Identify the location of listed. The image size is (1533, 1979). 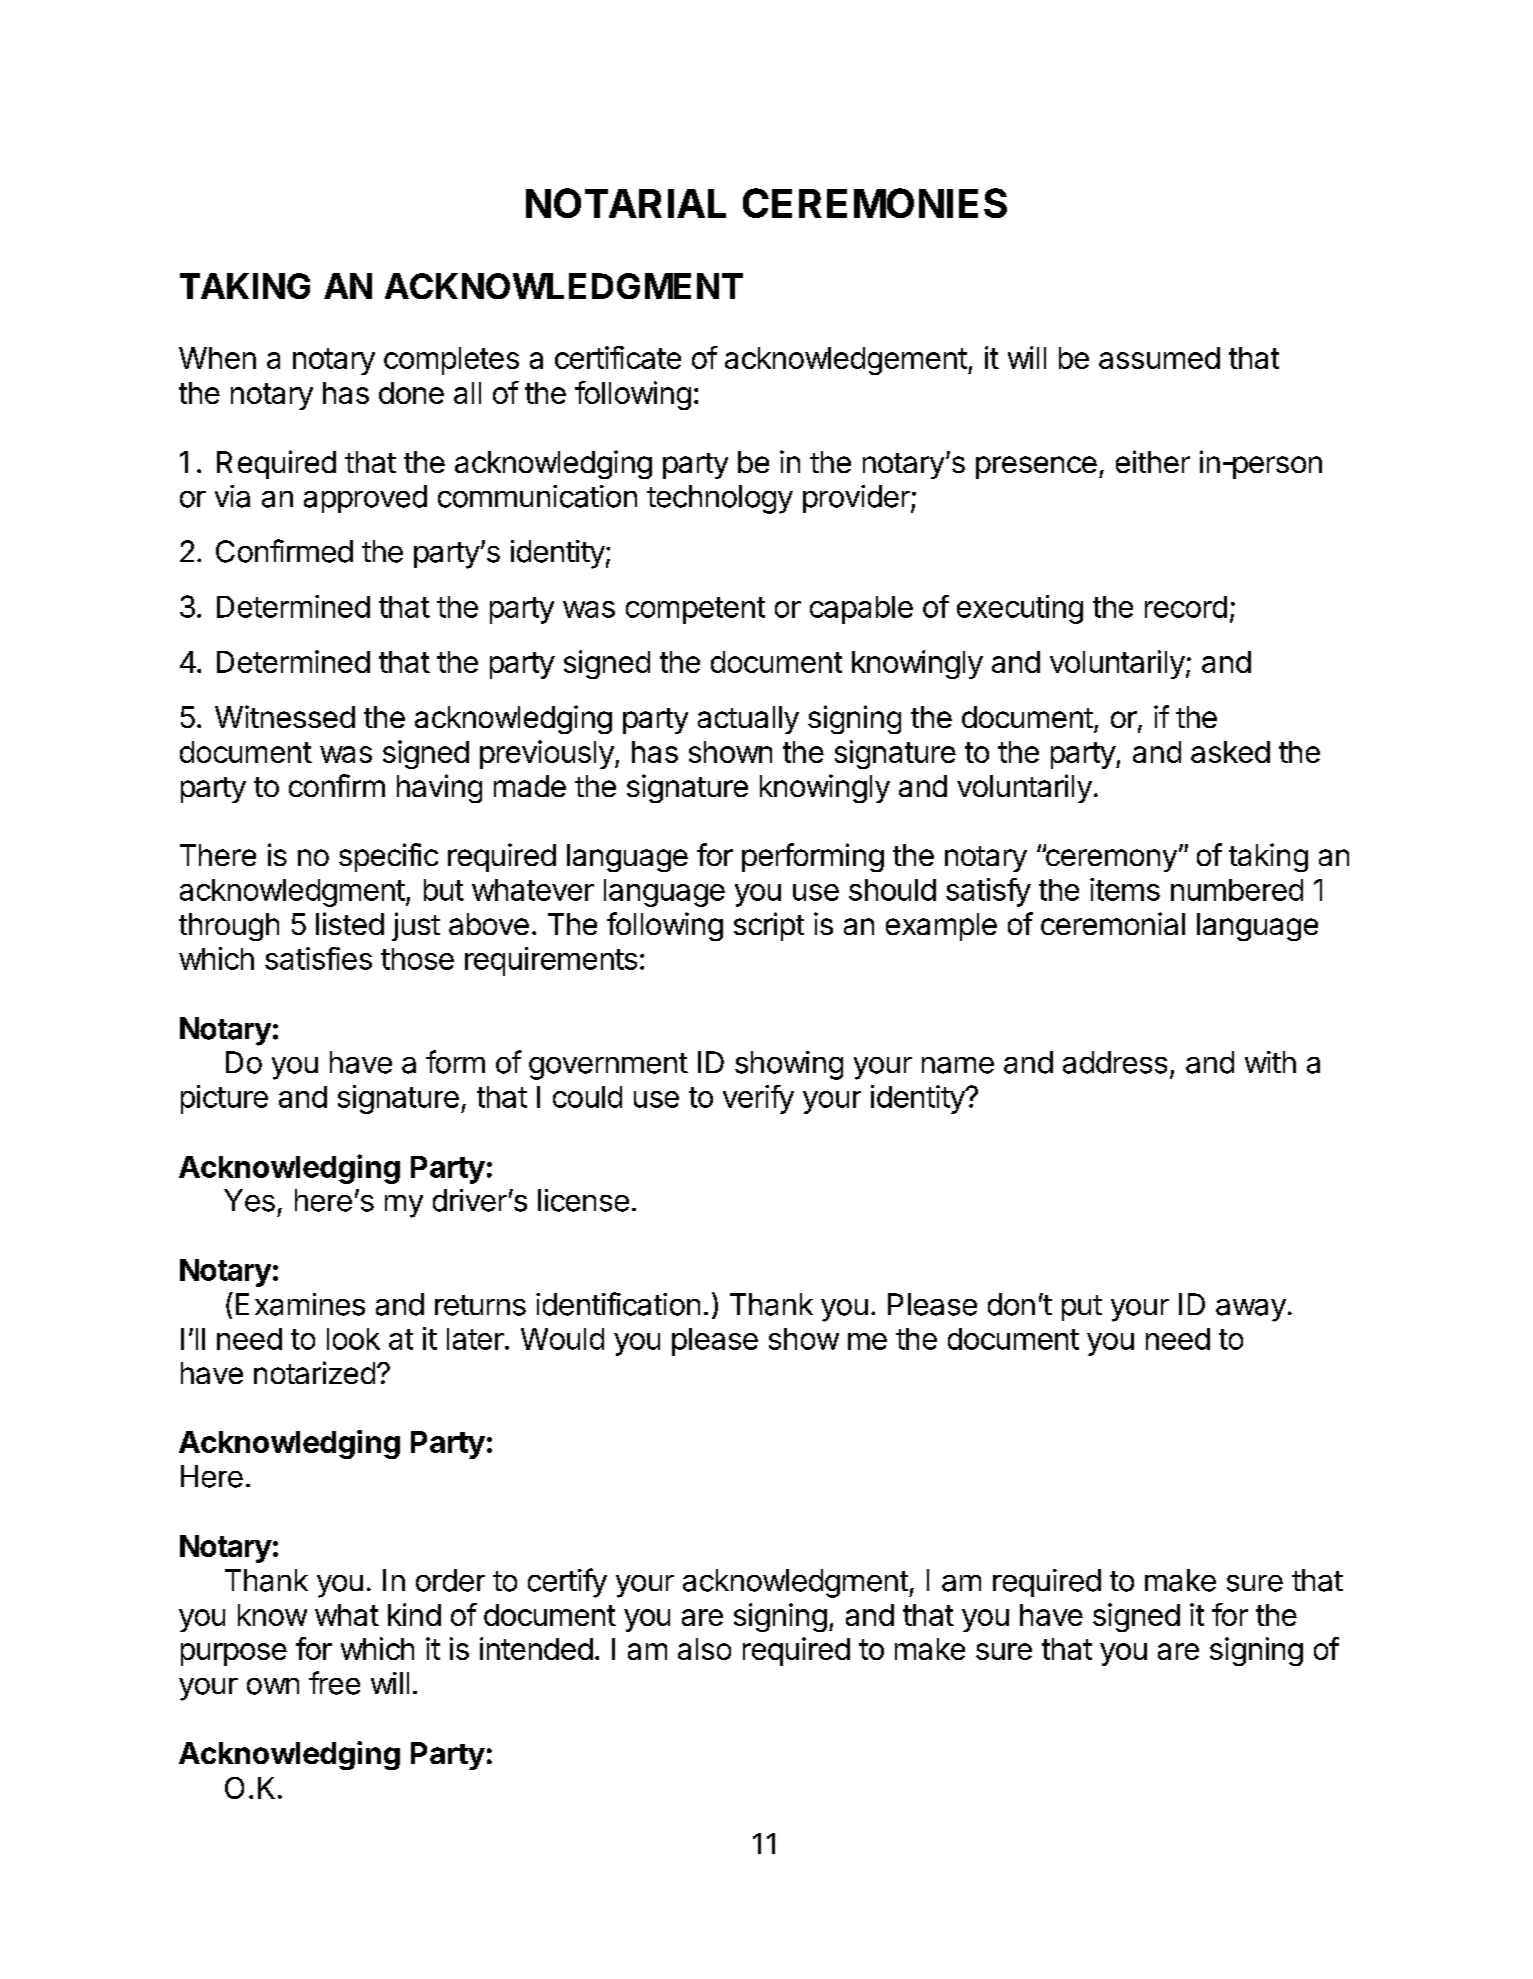
(350, 923).
